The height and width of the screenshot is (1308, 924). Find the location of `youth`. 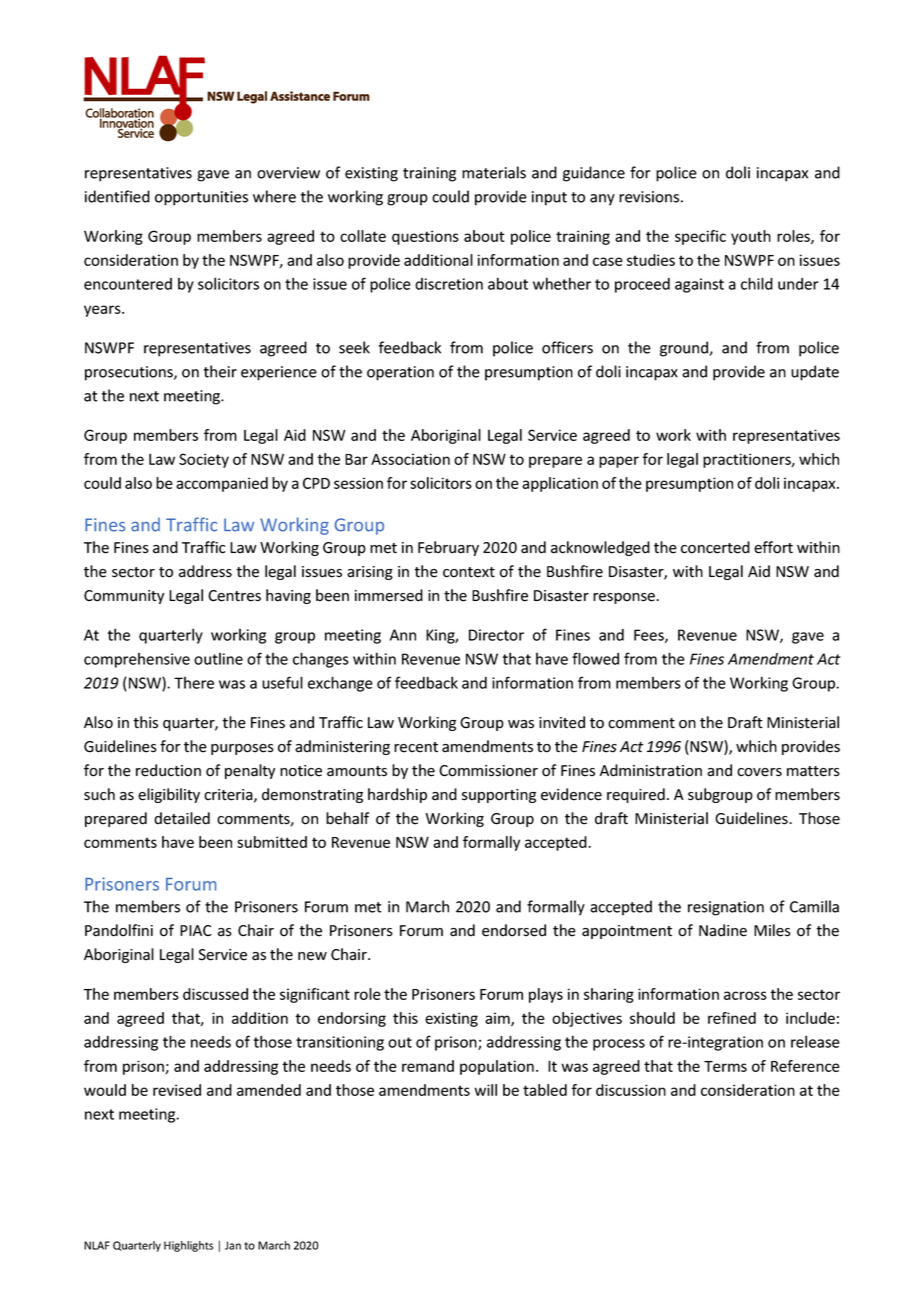

youth is located at coordinates (751, 237).
